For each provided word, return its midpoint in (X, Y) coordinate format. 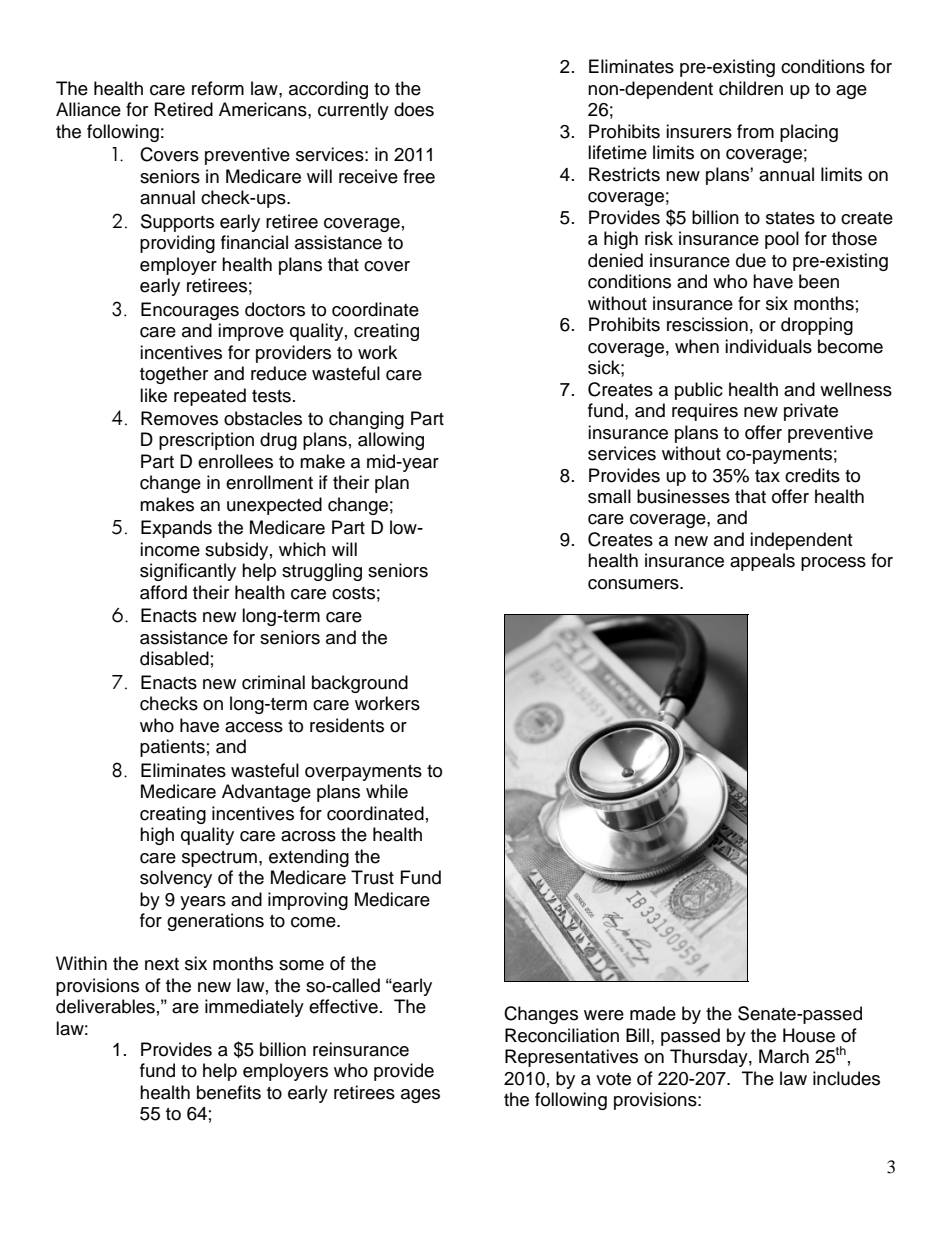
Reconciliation (562, 1035)
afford (163, 592)
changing (366, 420)
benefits (229, 1092)
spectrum (219, 859)
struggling (322, 572)
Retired (184, 109)
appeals (762, 562)
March (784, 1056)
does (414, 109)
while (387, 791)
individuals (768, 346)
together (174, 375)
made (653, 1013)
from (755, 131)
